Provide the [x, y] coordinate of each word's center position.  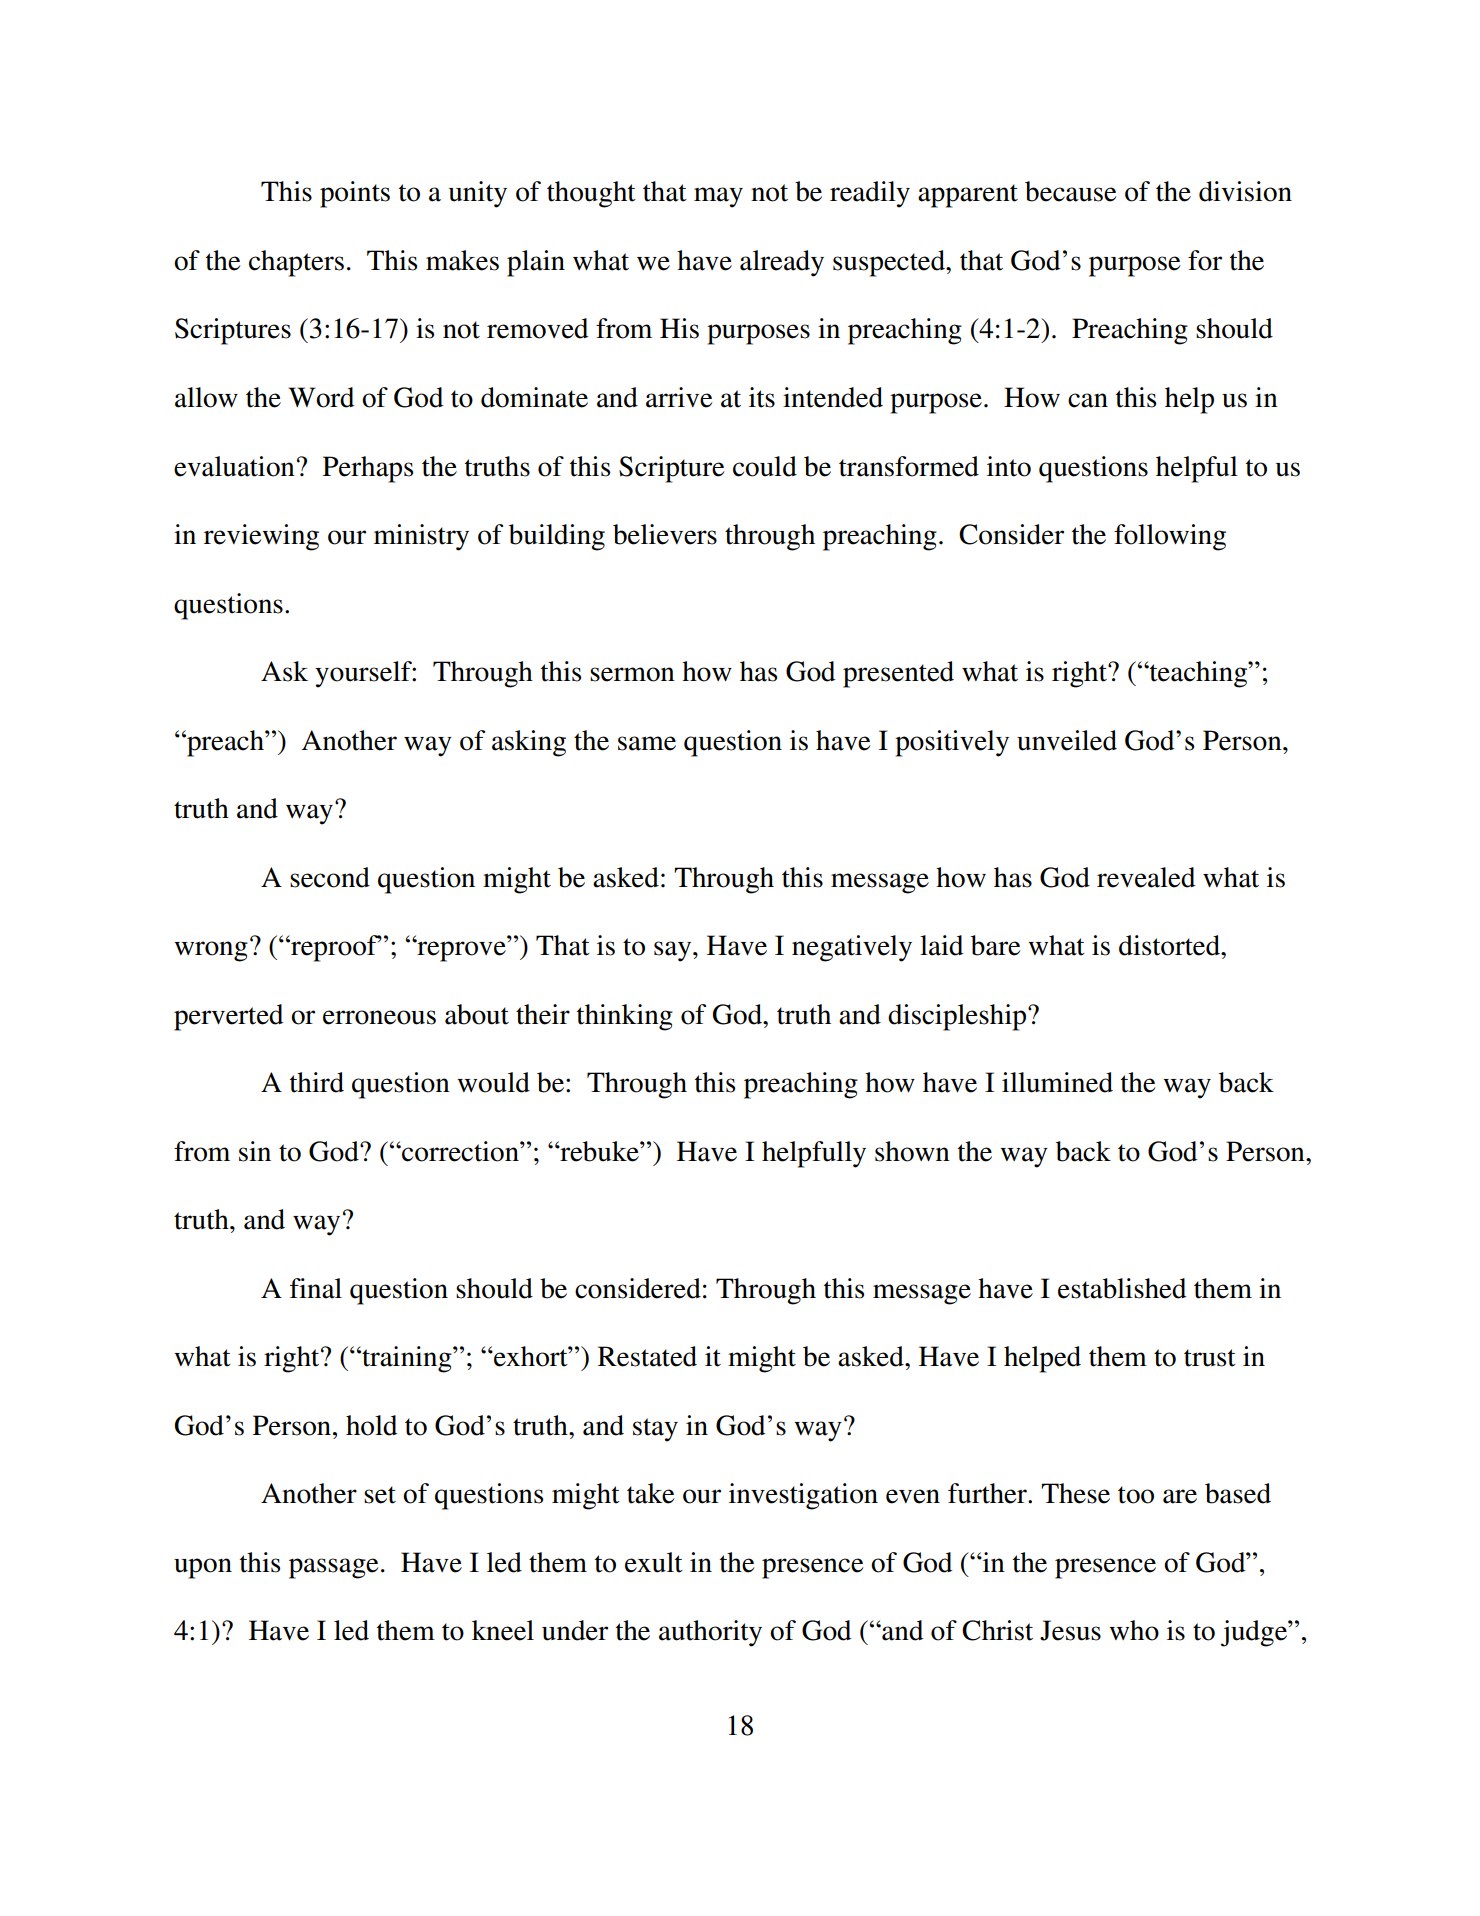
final [316, 1288]
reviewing [261, 537]
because [1070, 191]
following [1170, 537]
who [1134, 1630]
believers [665, 534]
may [718, 197]
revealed [1146, 877]
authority [710, 1633]
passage [333, 1568]
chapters [296, 263]
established [1122, 1288]
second [330, 877]
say [674, 951]
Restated [647, 1356]
